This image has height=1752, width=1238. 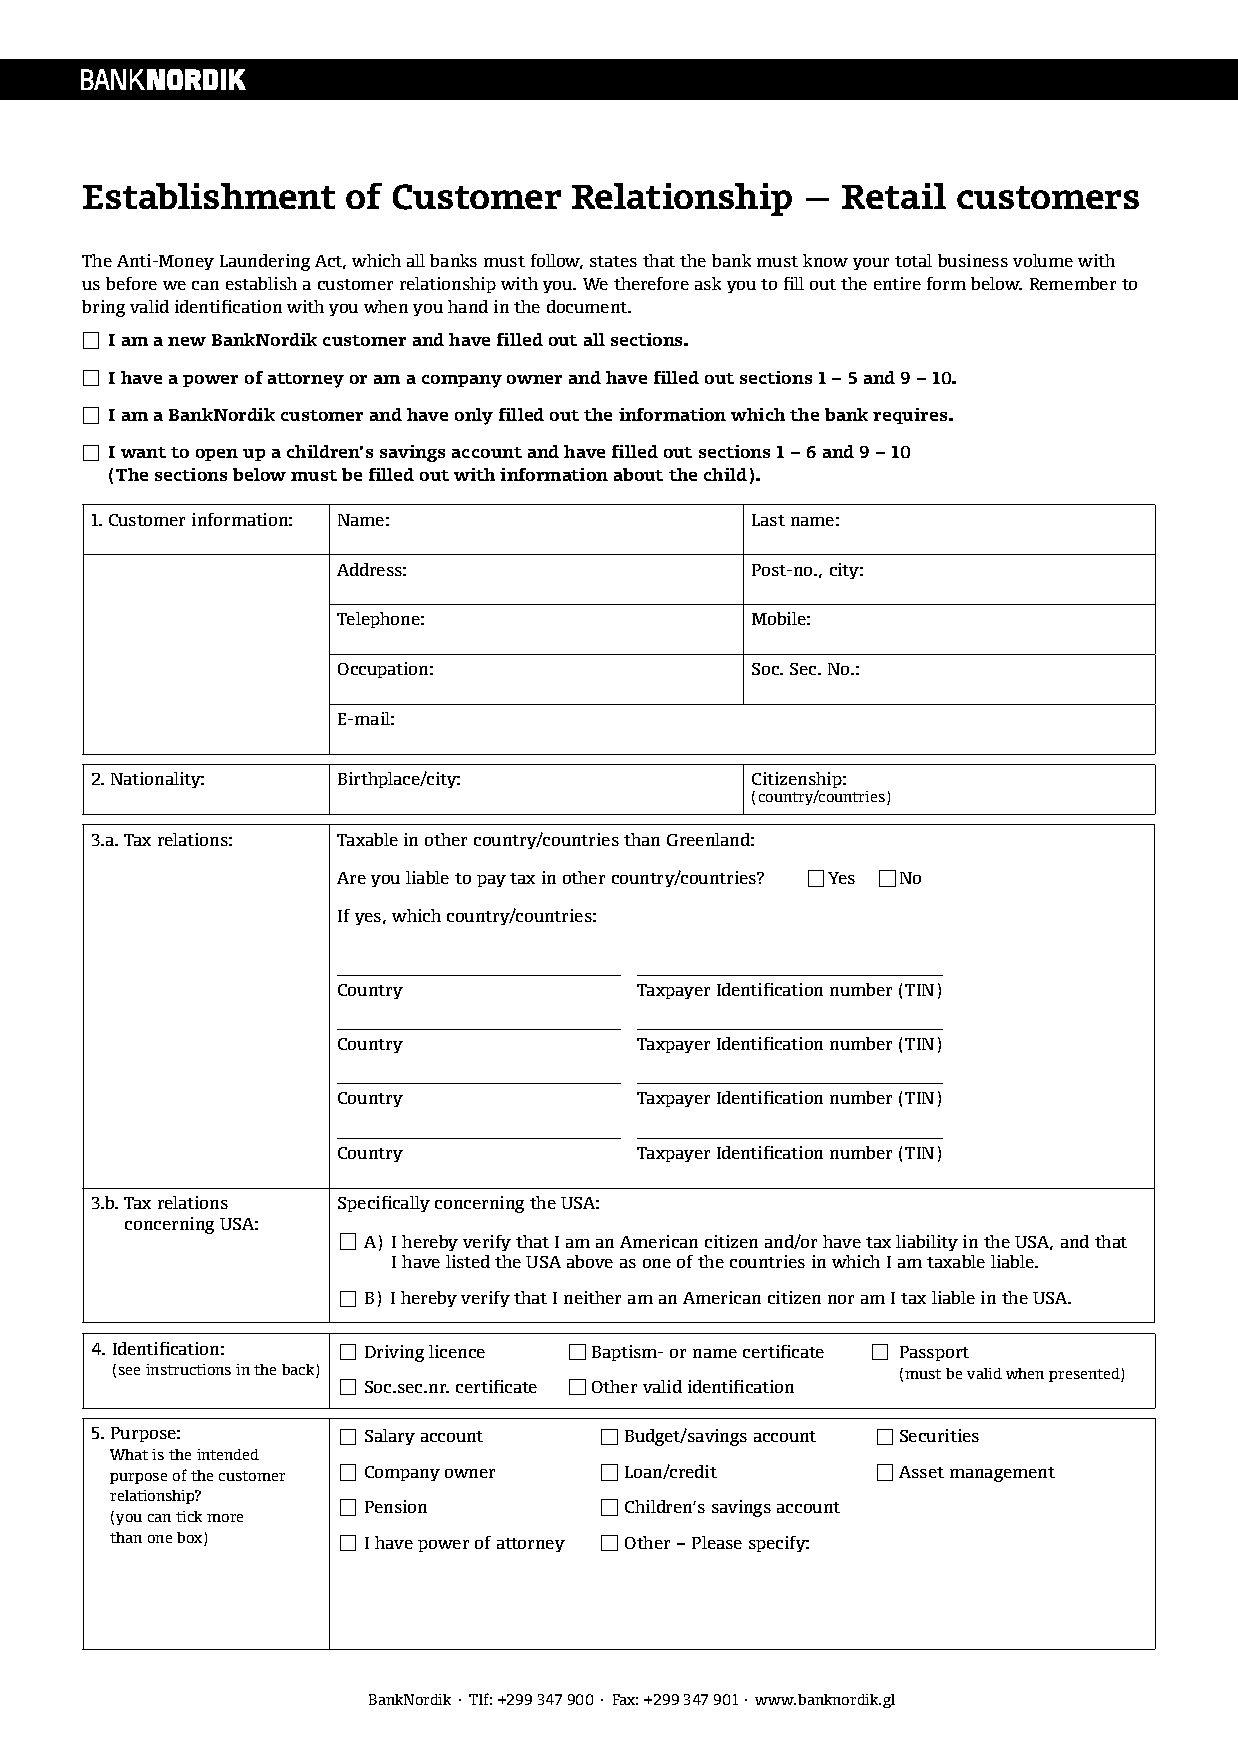 What do you see at coordinates (911, 416) in the image?
I see `requires` at bounding box center [911, 416].
